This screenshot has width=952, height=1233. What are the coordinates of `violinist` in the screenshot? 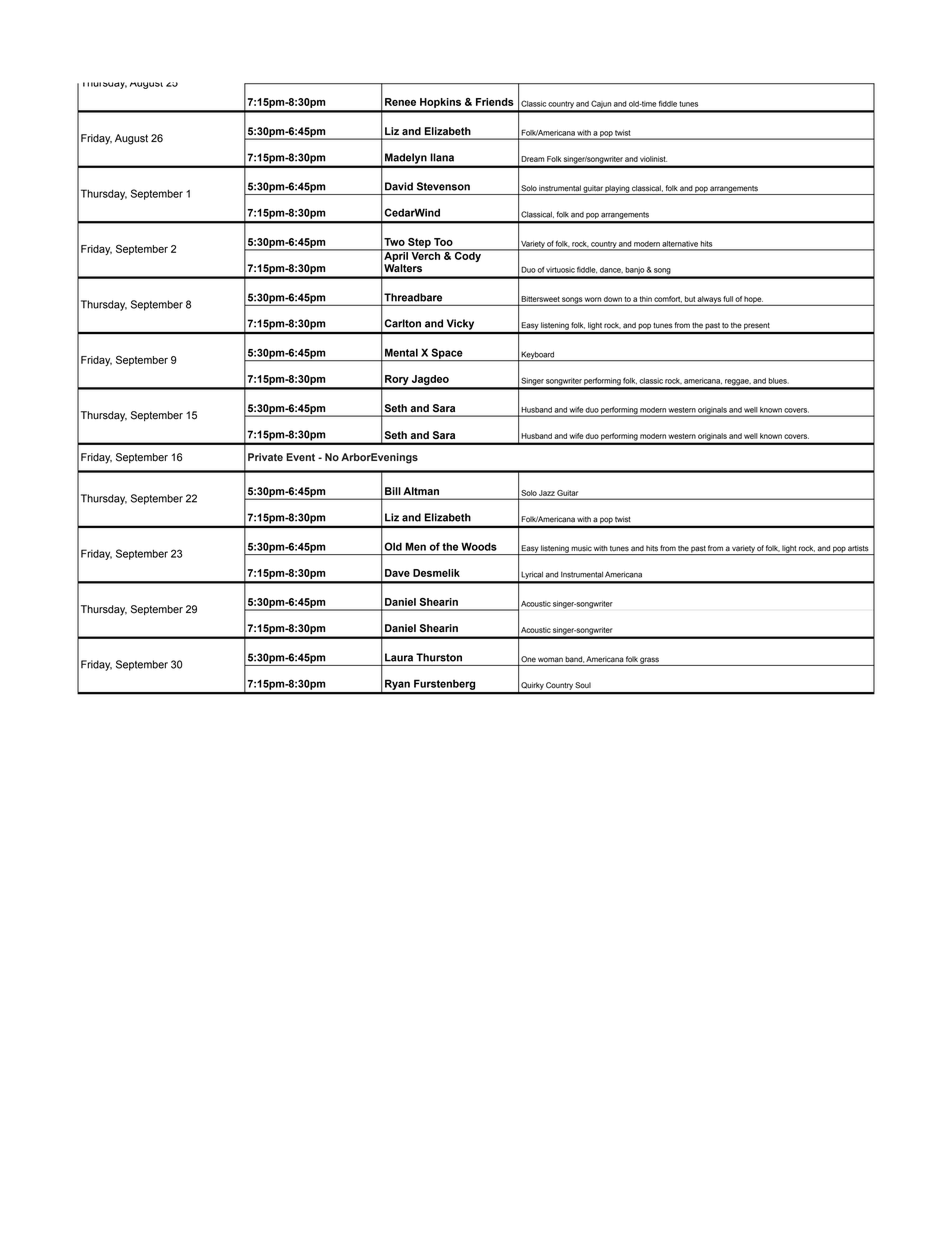 It's located at (653, 159).
